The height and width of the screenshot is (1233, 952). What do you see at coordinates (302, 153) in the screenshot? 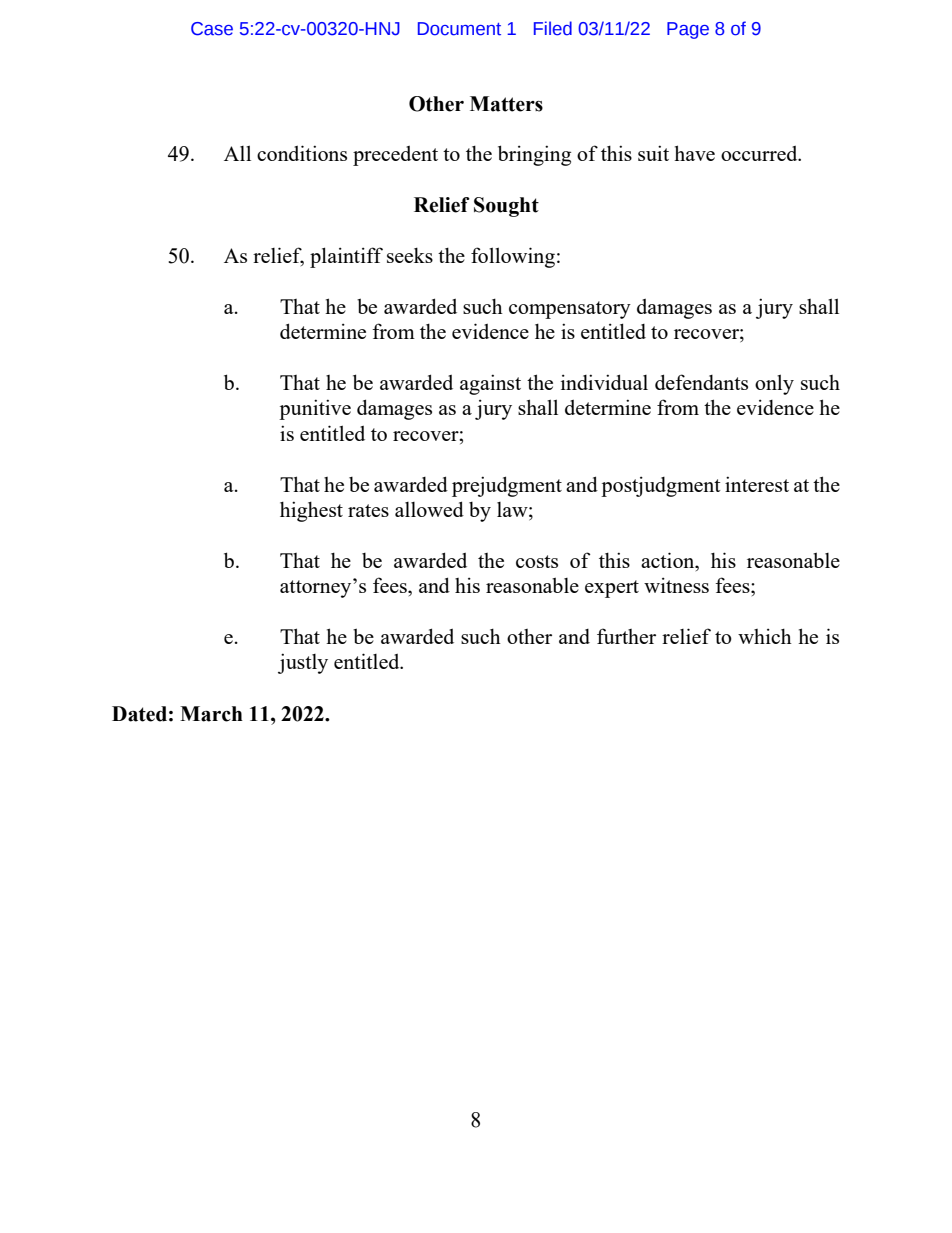
I see `conditions` at bounding box center [302, 153].
